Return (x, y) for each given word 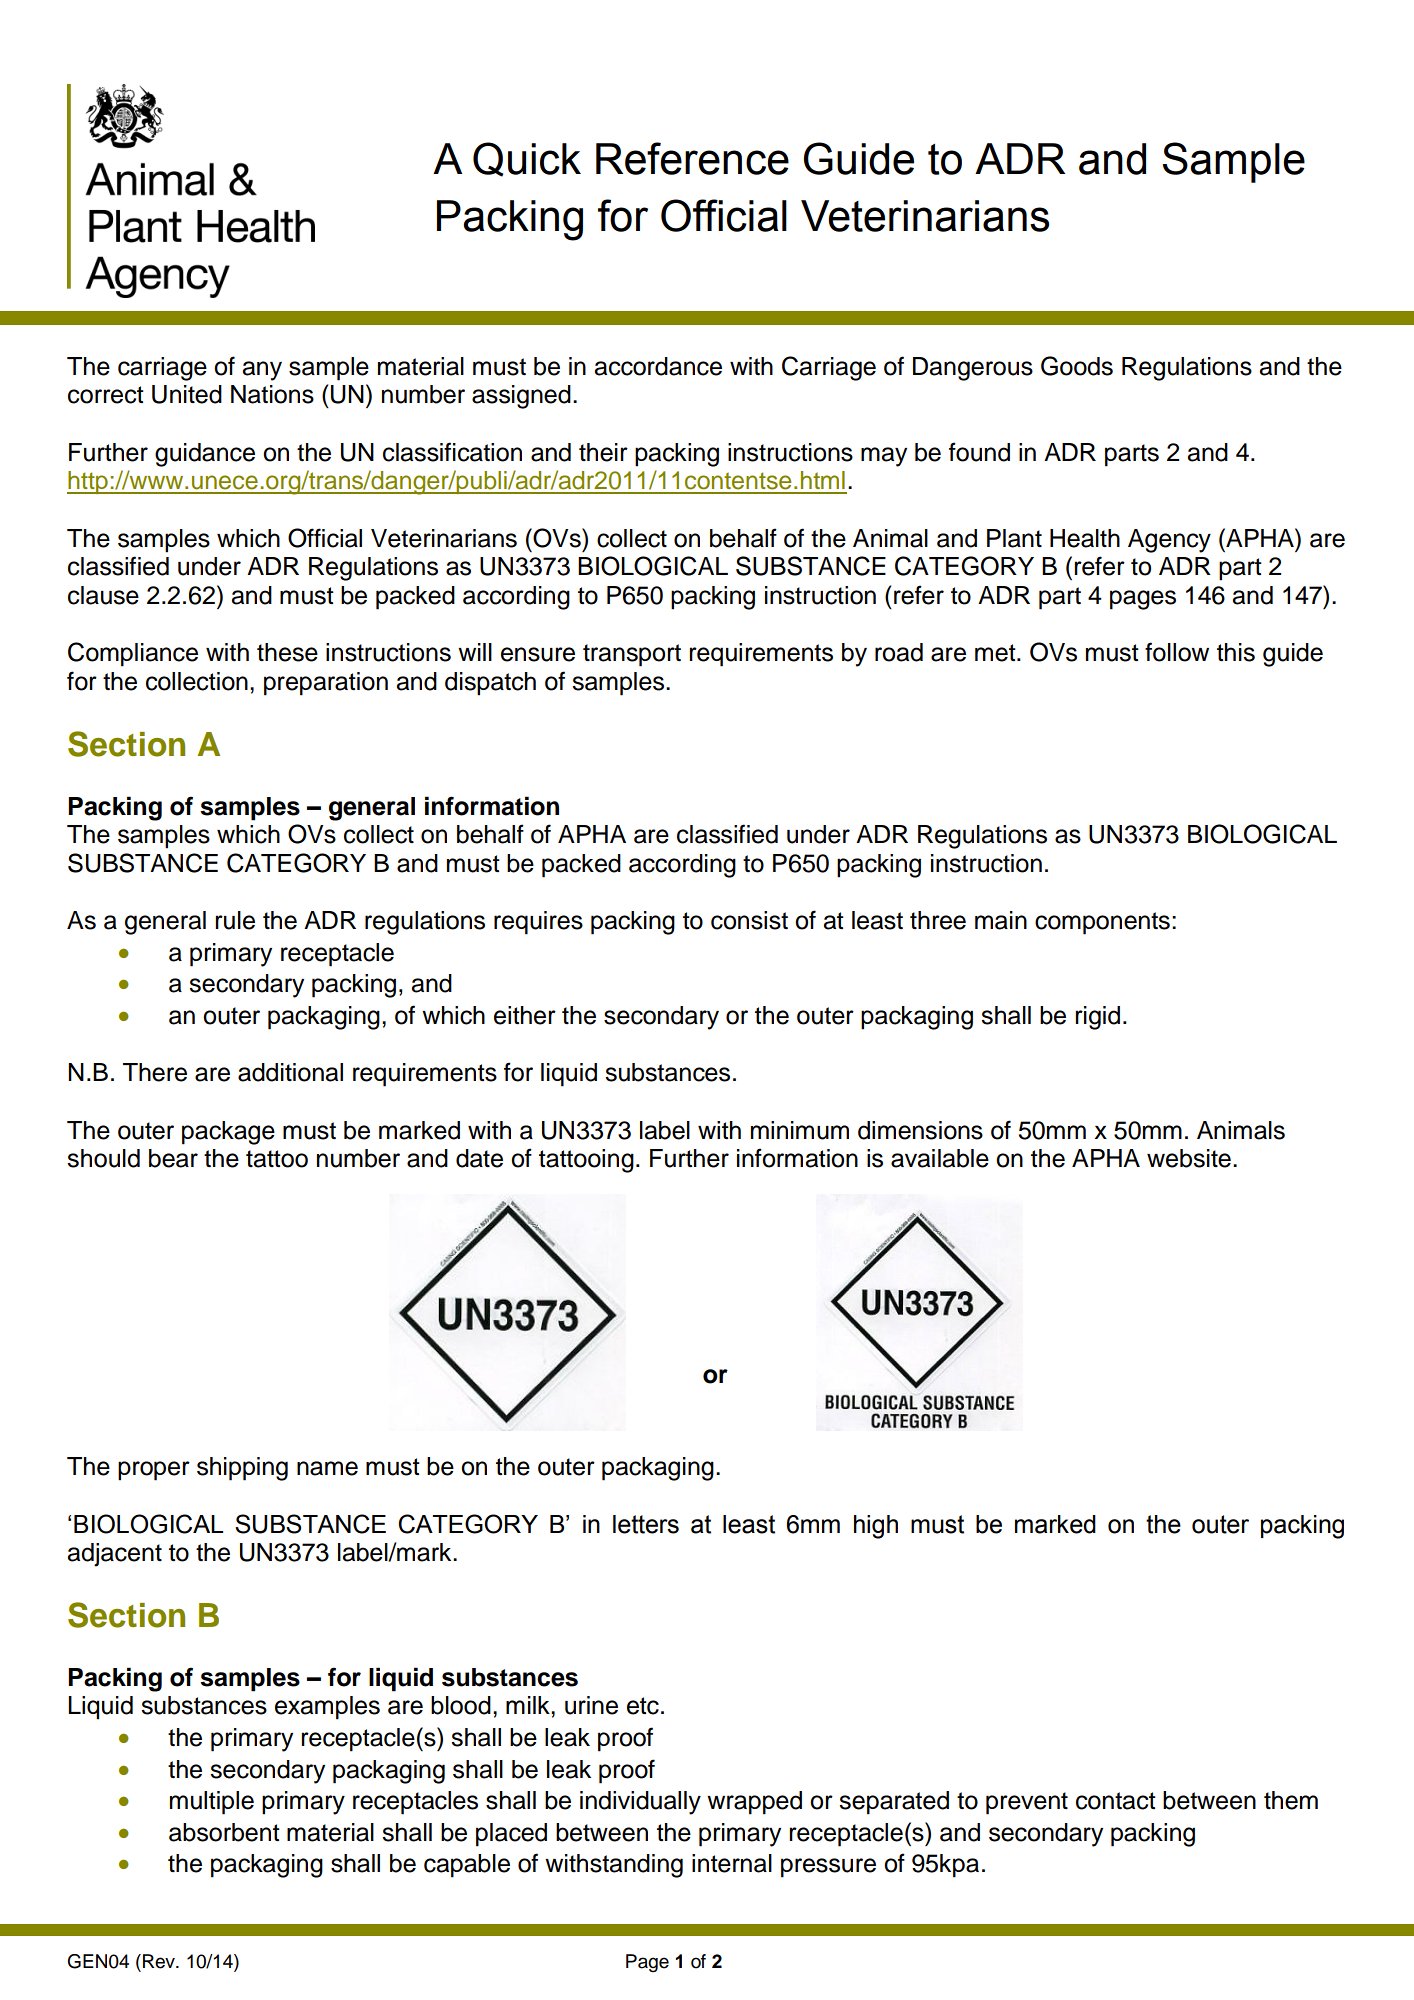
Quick (527, 159)
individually (640, 1803)
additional (290, 1072)
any (262, 371)
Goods (1077, 366)
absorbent (224, 1832)
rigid (1097, 1018)
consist (749, 920)
